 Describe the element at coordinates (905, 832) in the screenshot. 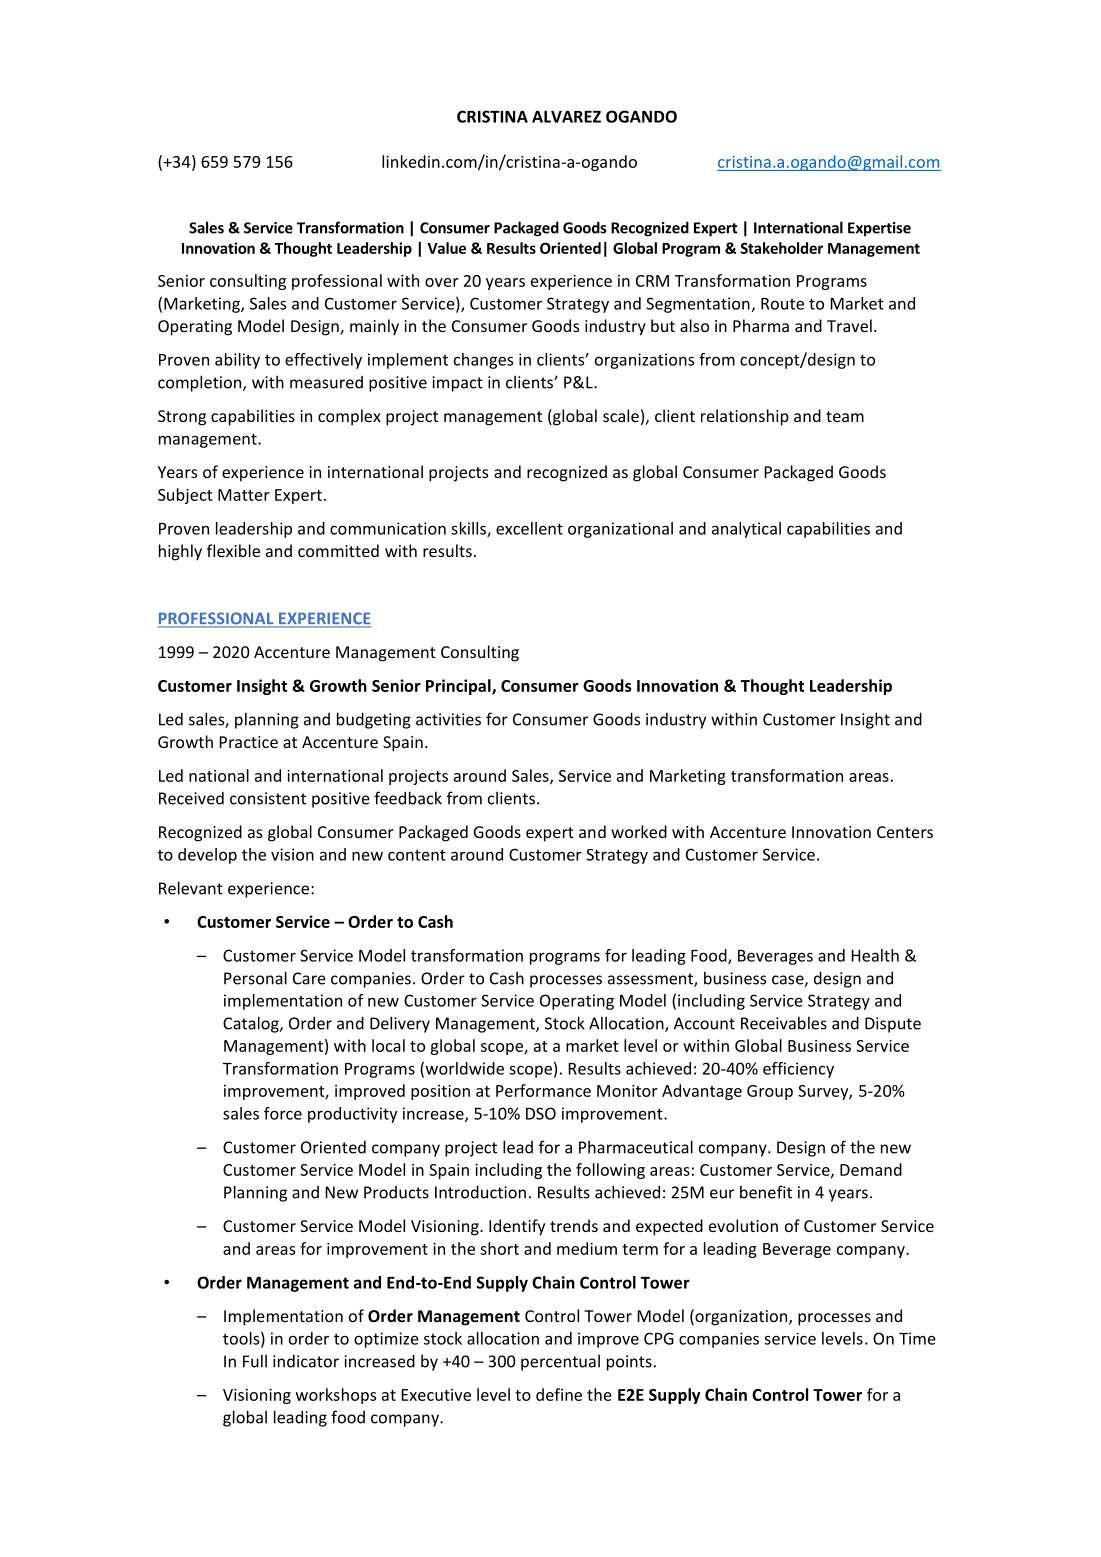

I see `Centers` at that location.
